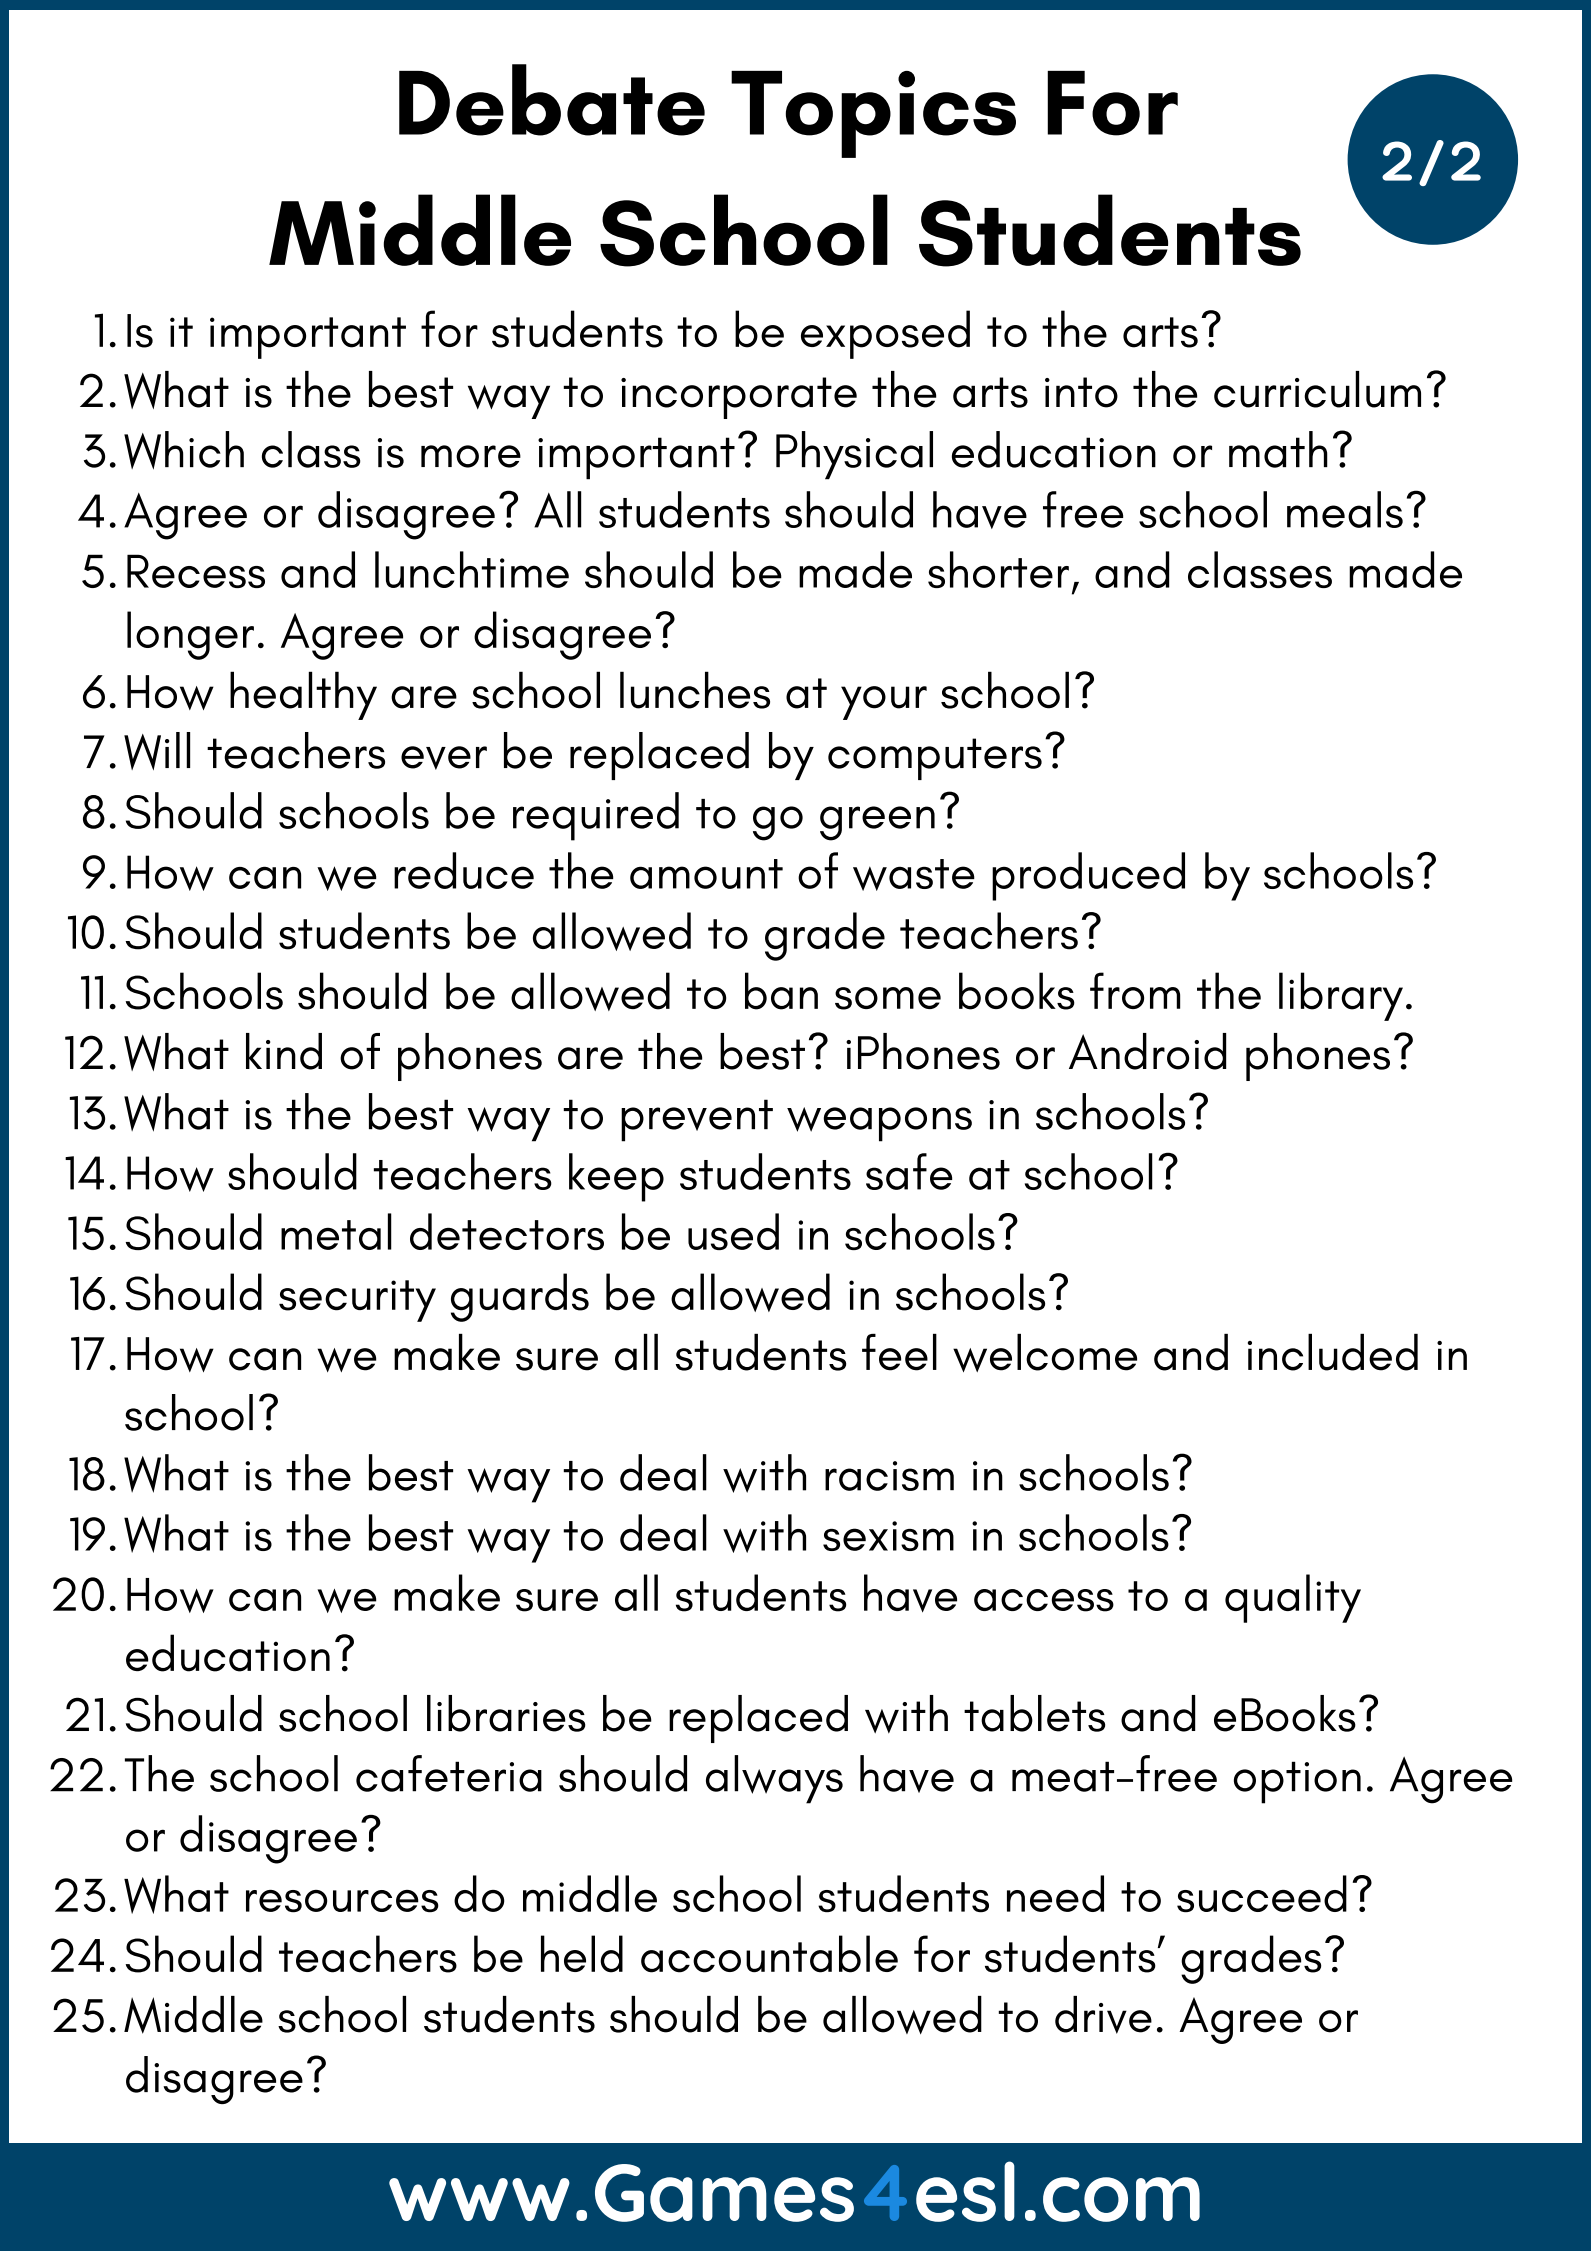  I want to click on healthy, so click(303, 695).
